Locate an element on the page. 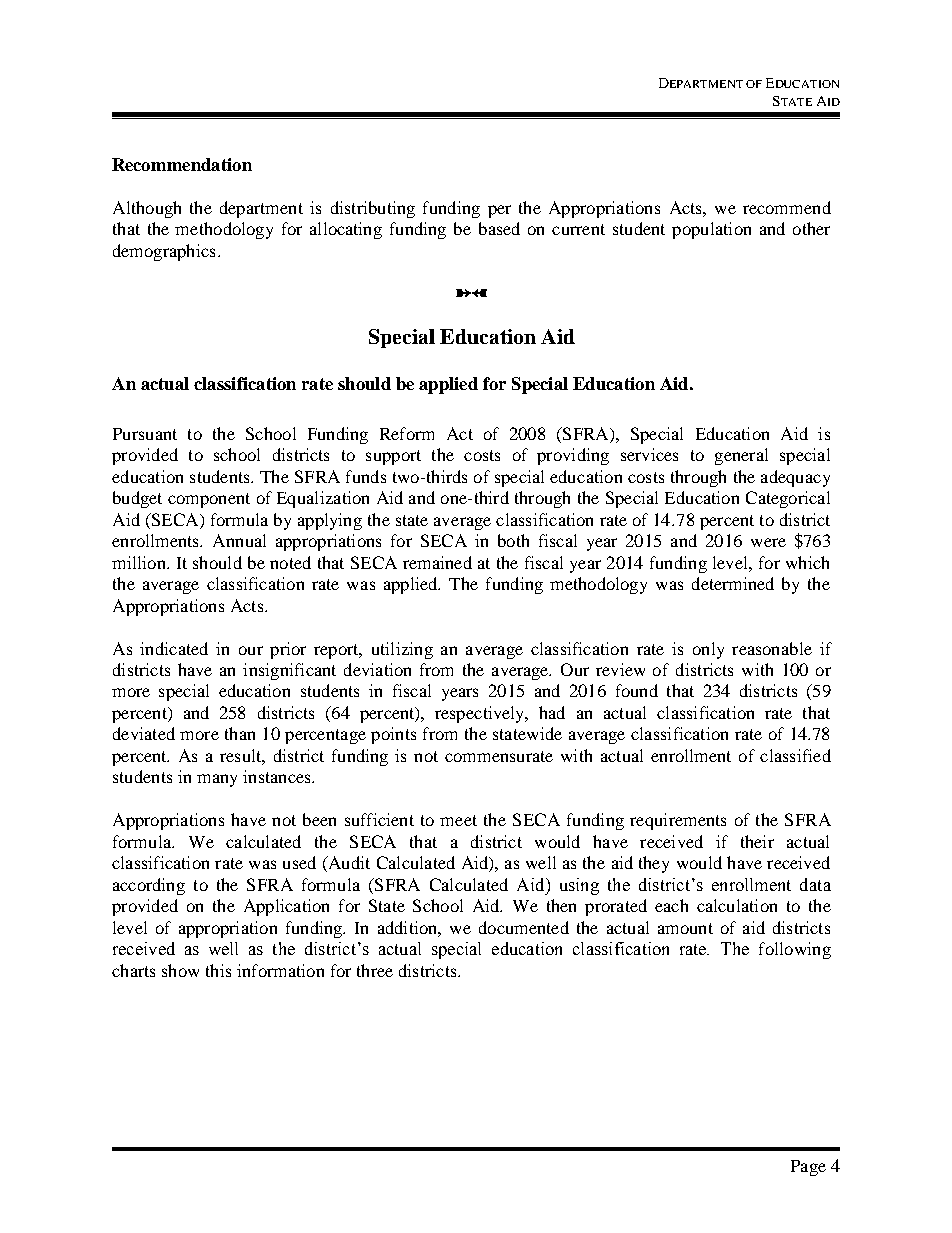  than is located at coordinates (240, 733).
